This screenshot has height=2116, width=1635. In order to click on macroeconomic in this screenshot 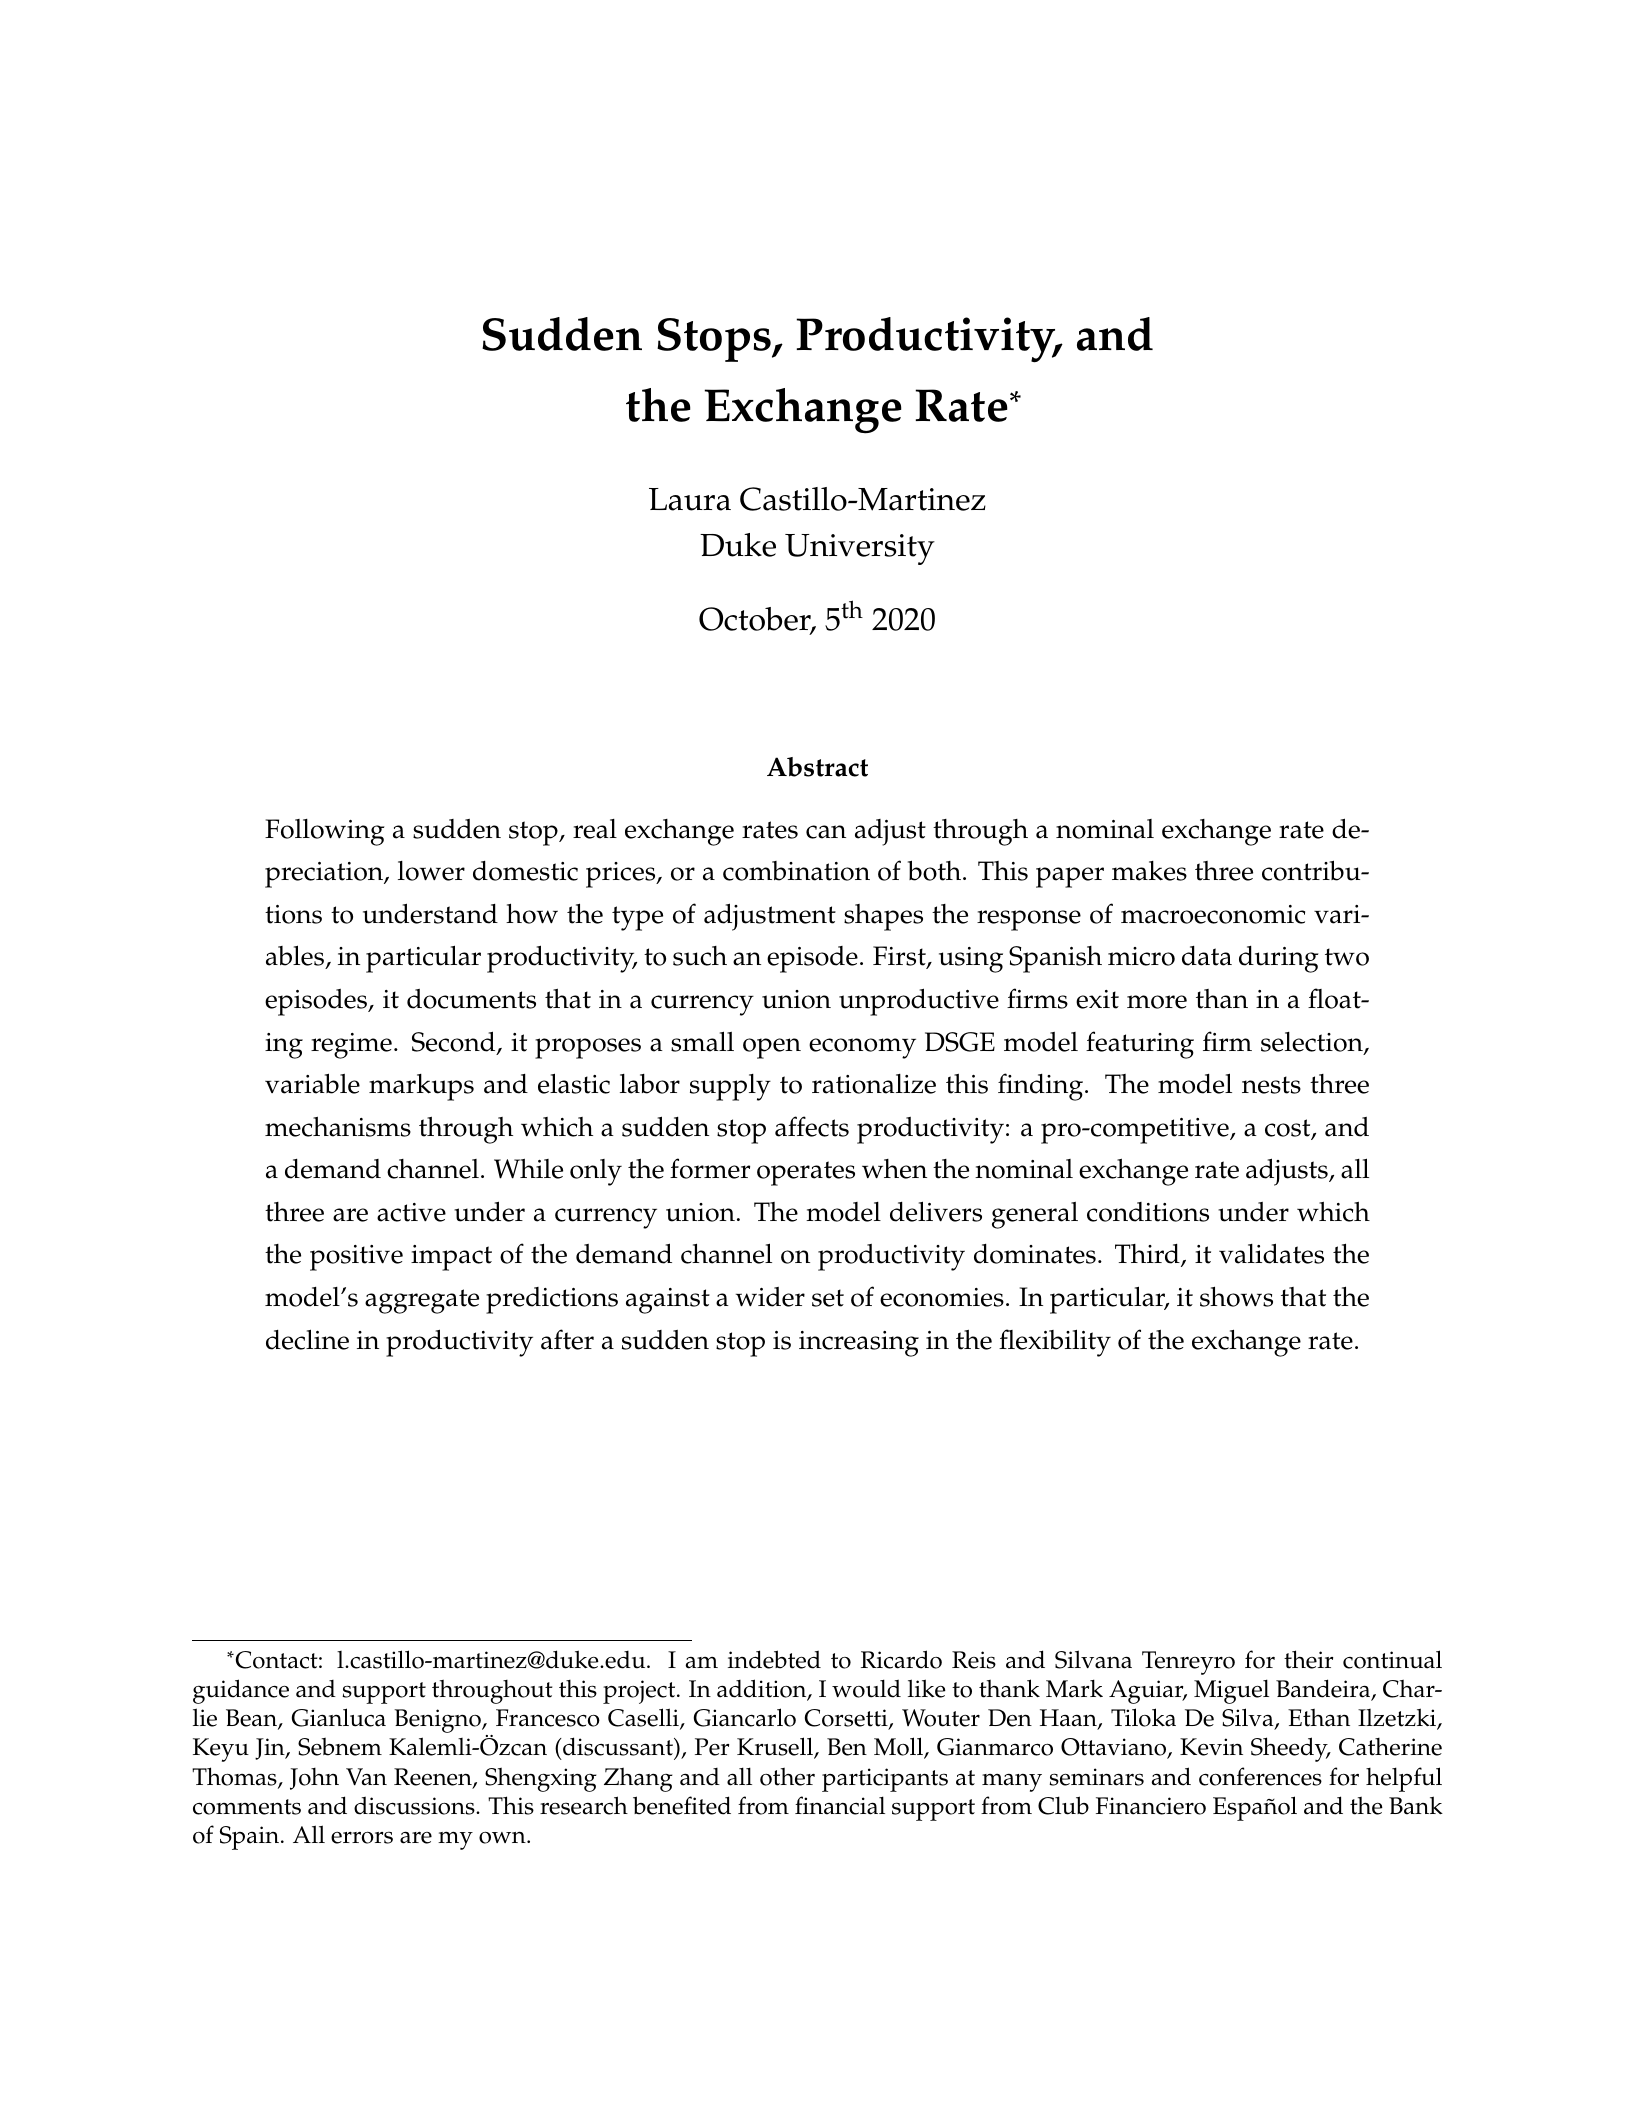, I will do `click(1213, 914)`.
